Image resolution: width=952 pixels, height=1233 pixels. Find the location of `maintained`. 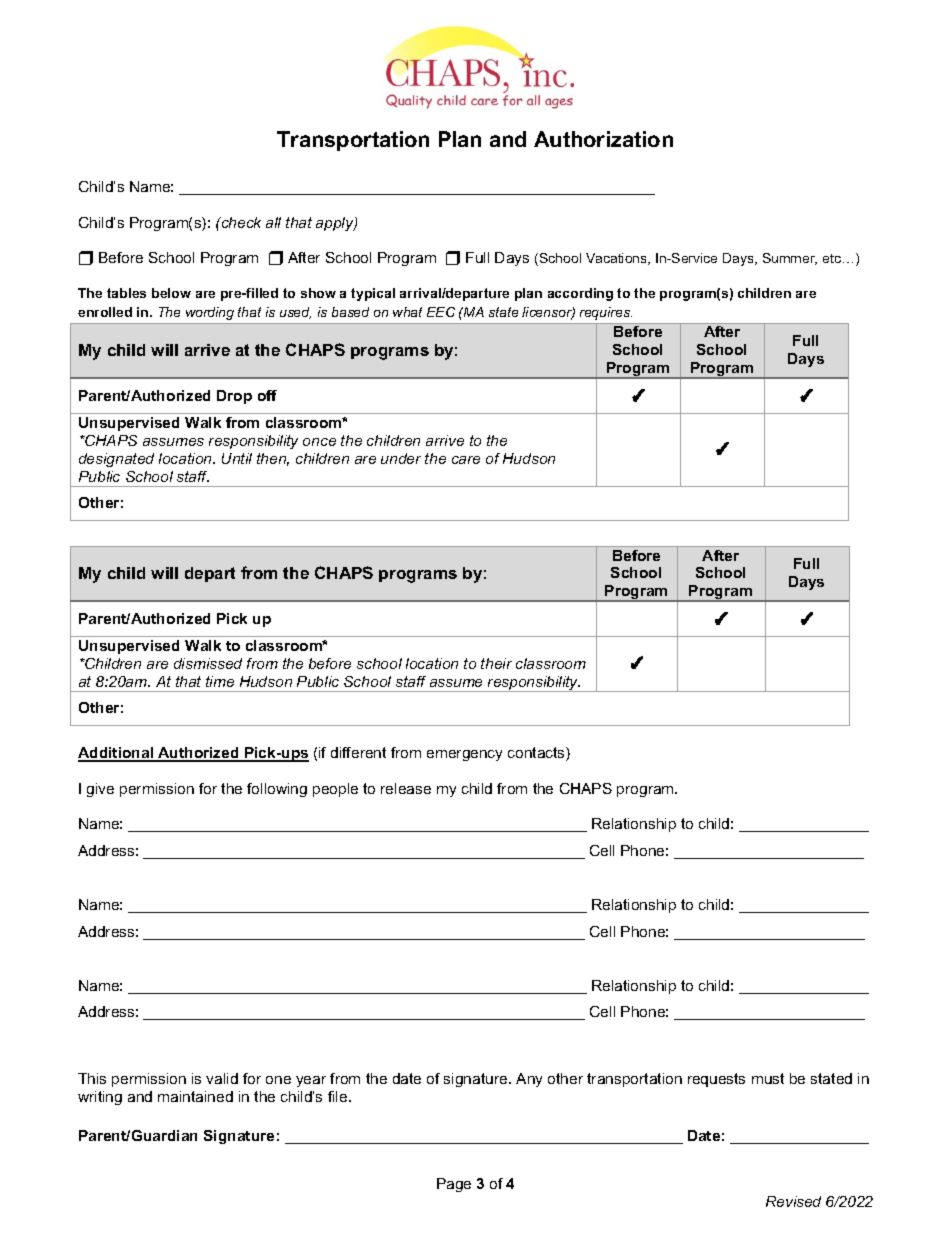

maintained is located at coordinates (195, 1096).
